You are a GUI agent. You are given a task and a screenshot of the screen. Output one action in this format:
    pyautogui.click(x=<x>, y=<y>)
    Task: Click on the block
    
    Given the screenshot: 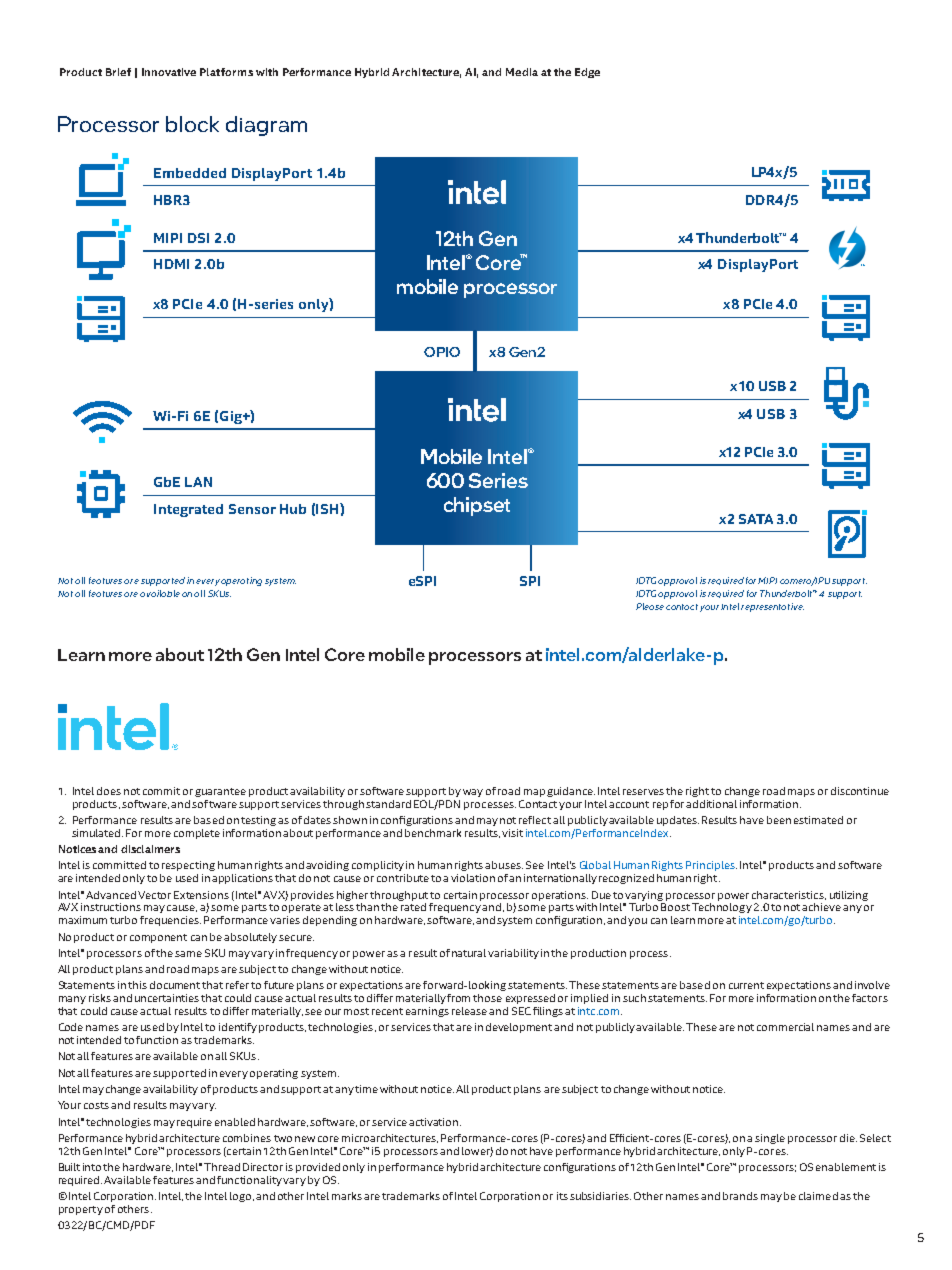 What is the action you would take?
    pyautogui.click(x=192, y=124)
